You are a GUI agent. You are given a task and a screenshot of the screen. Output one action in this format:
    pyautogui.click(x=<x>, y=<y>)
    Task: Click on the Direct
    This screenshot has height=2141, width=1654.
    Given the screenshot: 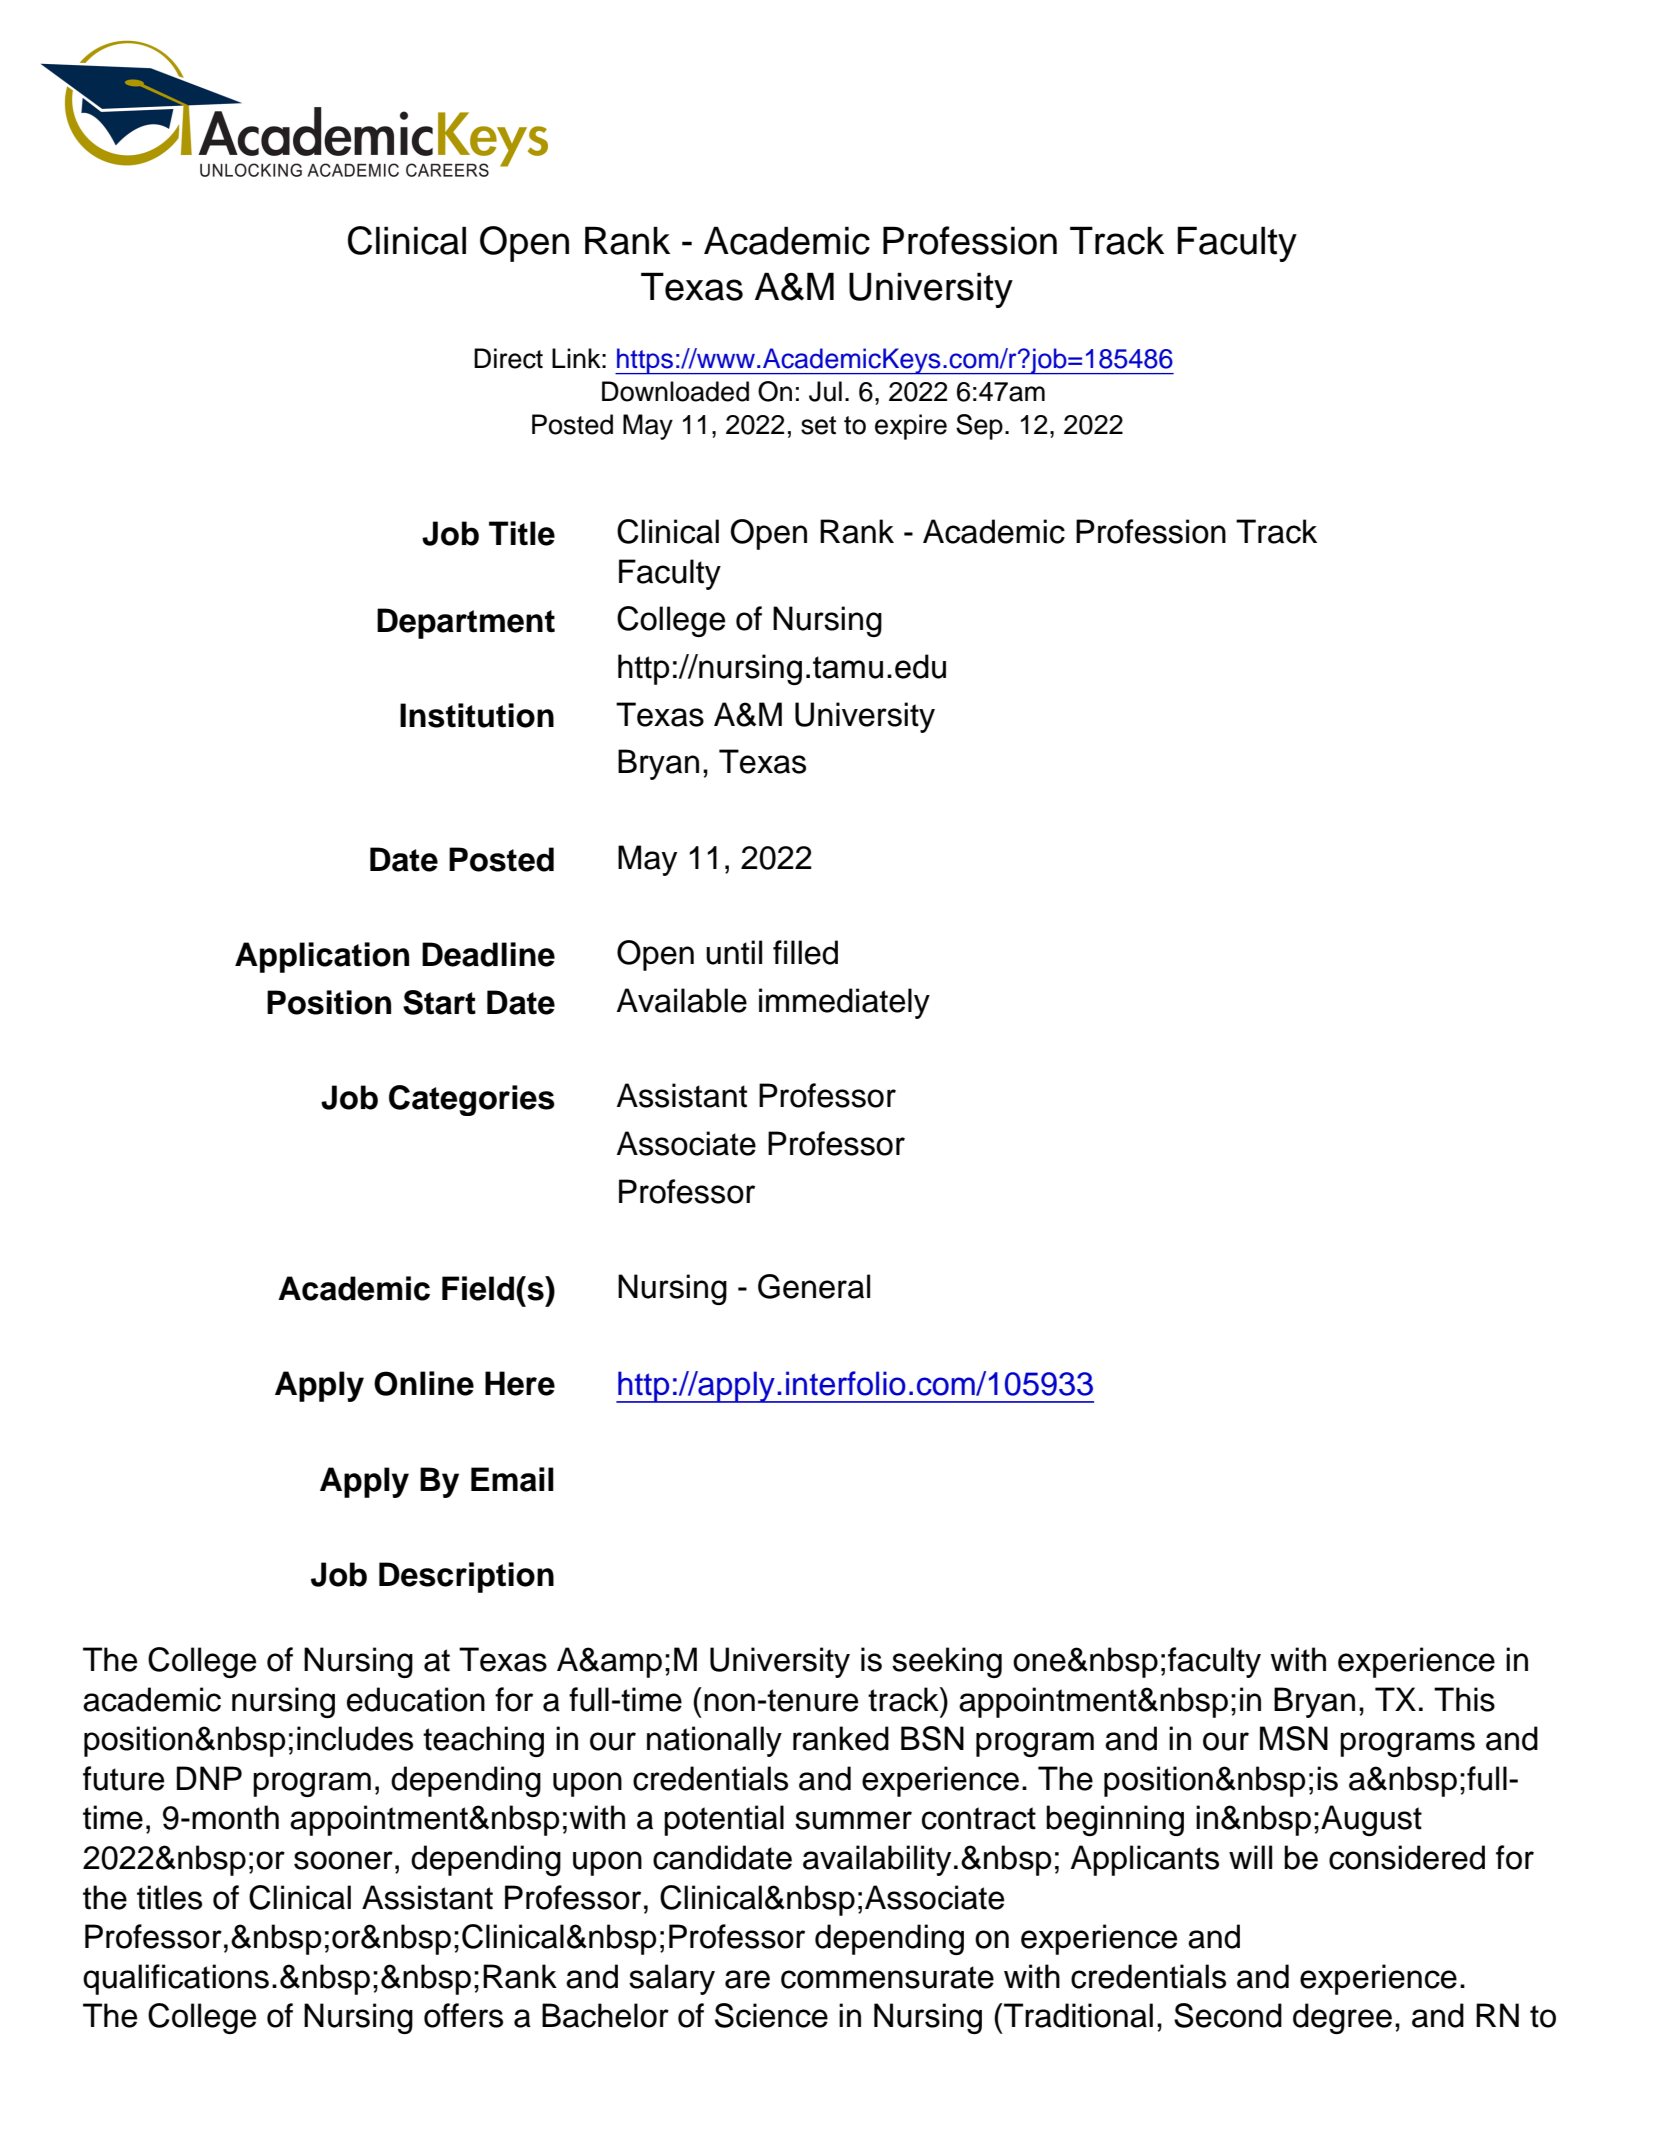 What is the action you would take?
    pyautogui.click(x=508, y=358)
